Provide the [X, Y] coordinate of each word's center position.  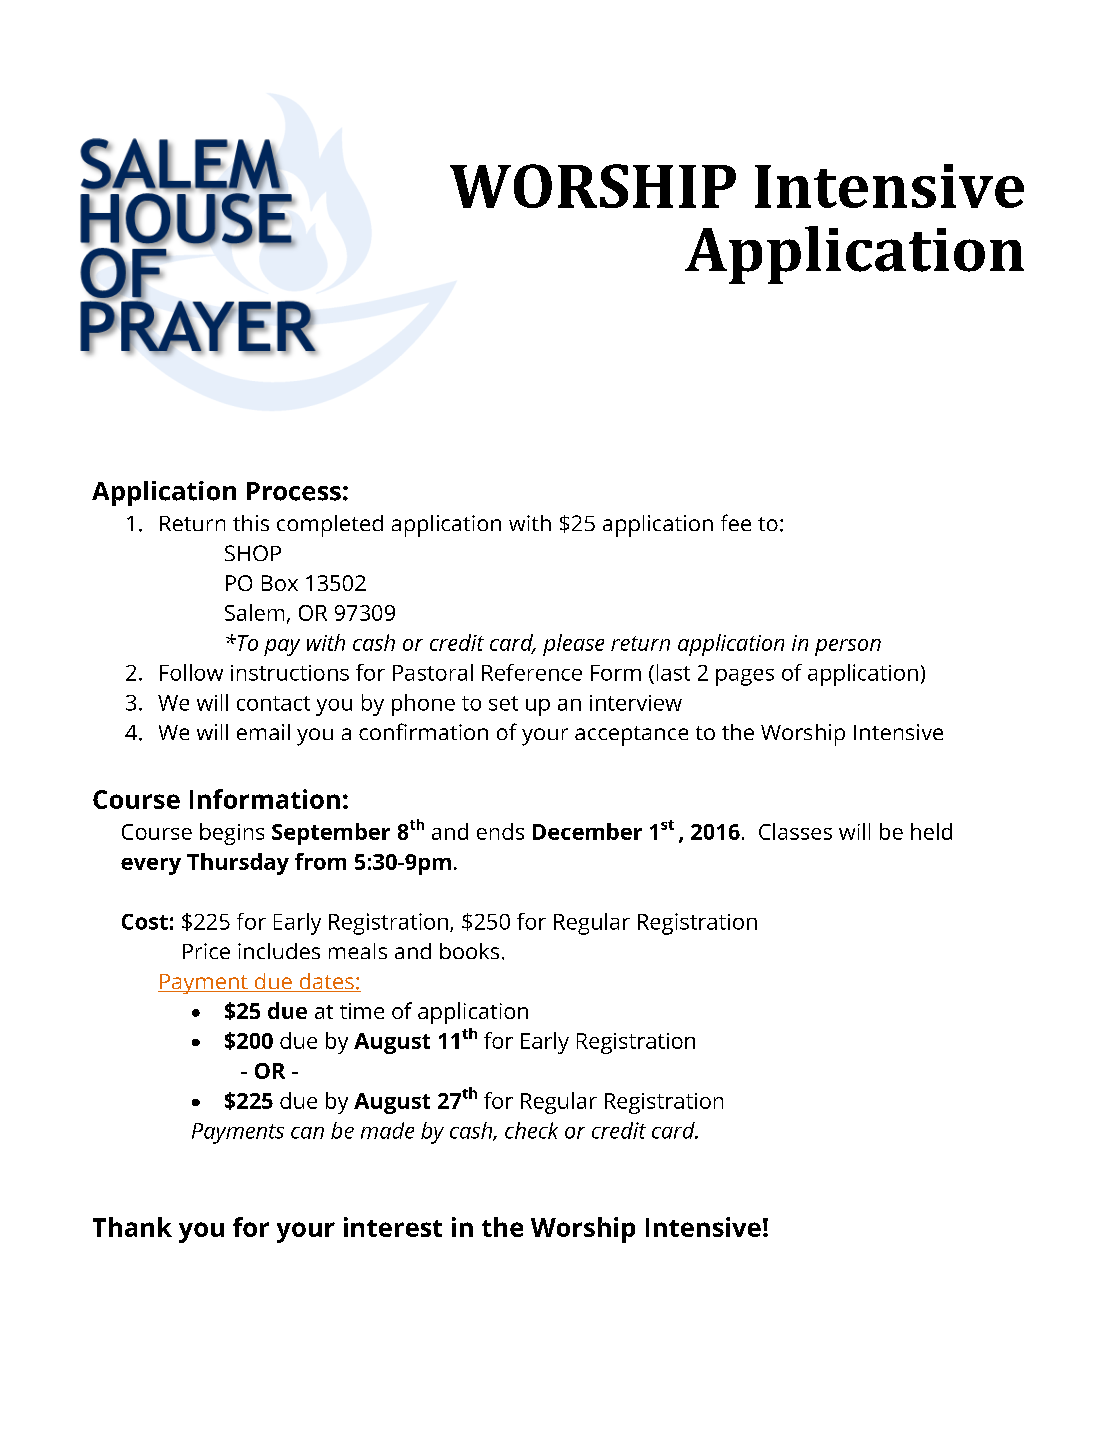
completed [330, 526]
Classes [795, 831]
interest [393, 1227]
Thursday [238, 864]
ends [500, 831]
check [531, 1130]
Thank [132, 1227]
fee [736, 522]
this [251, 523]
